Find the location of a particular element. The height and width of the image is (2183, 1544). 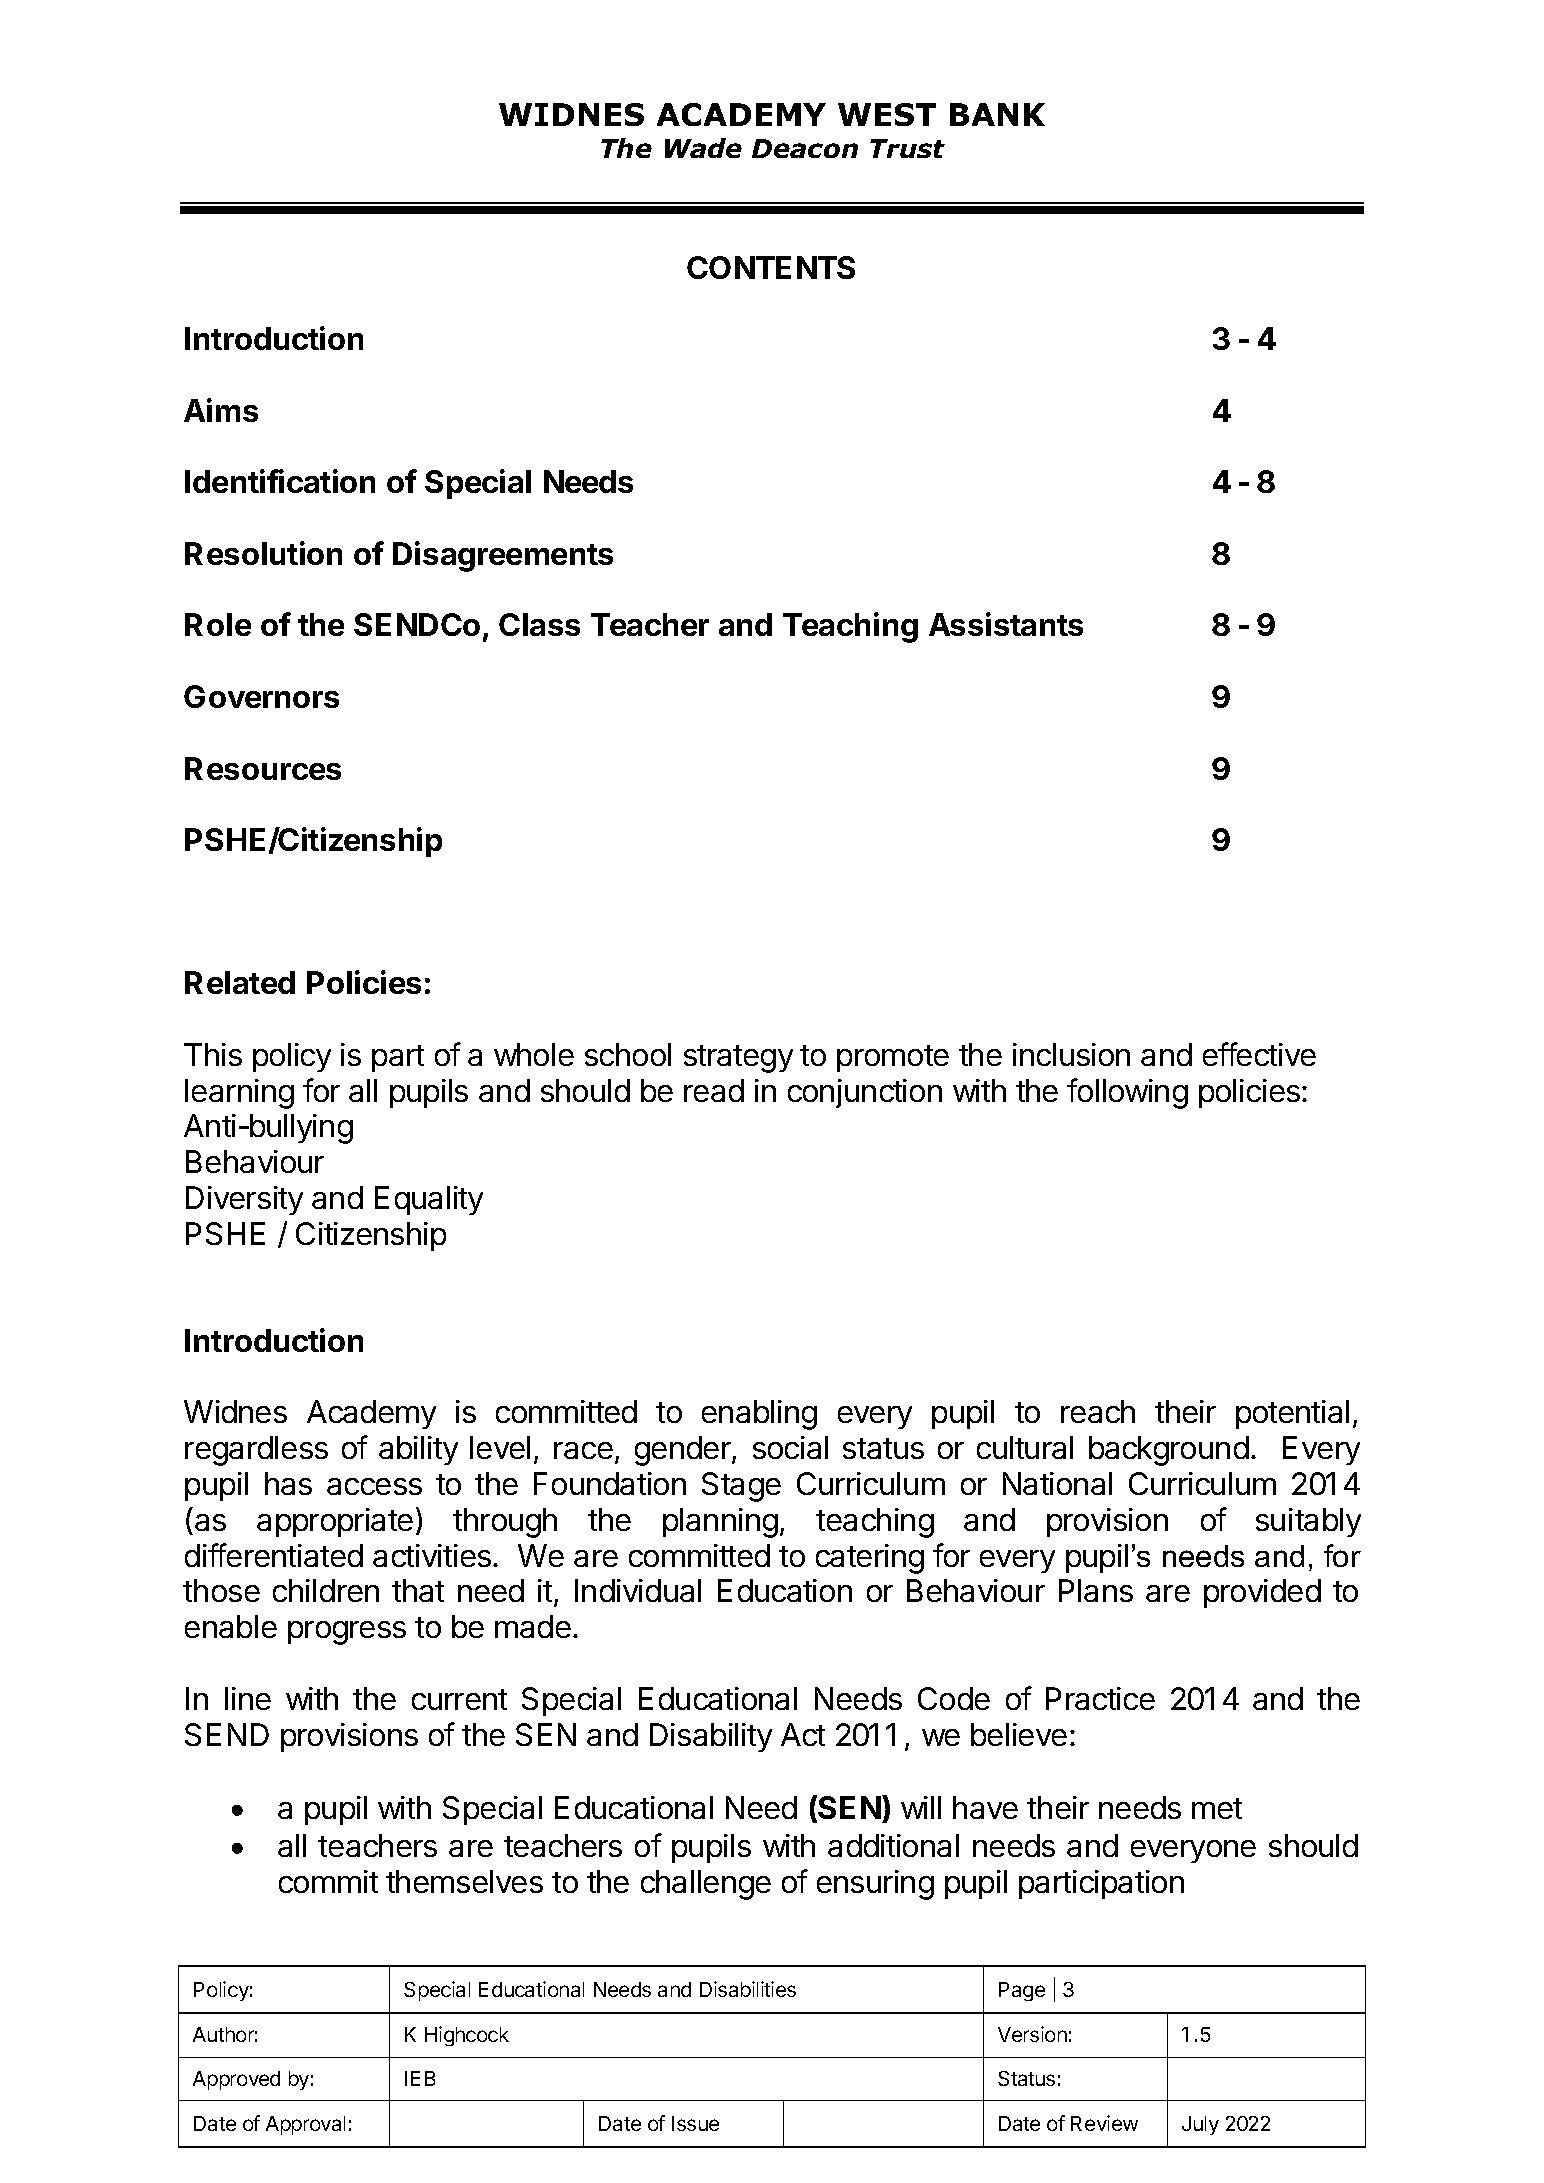

access is located at coordinates (374, 1486).
